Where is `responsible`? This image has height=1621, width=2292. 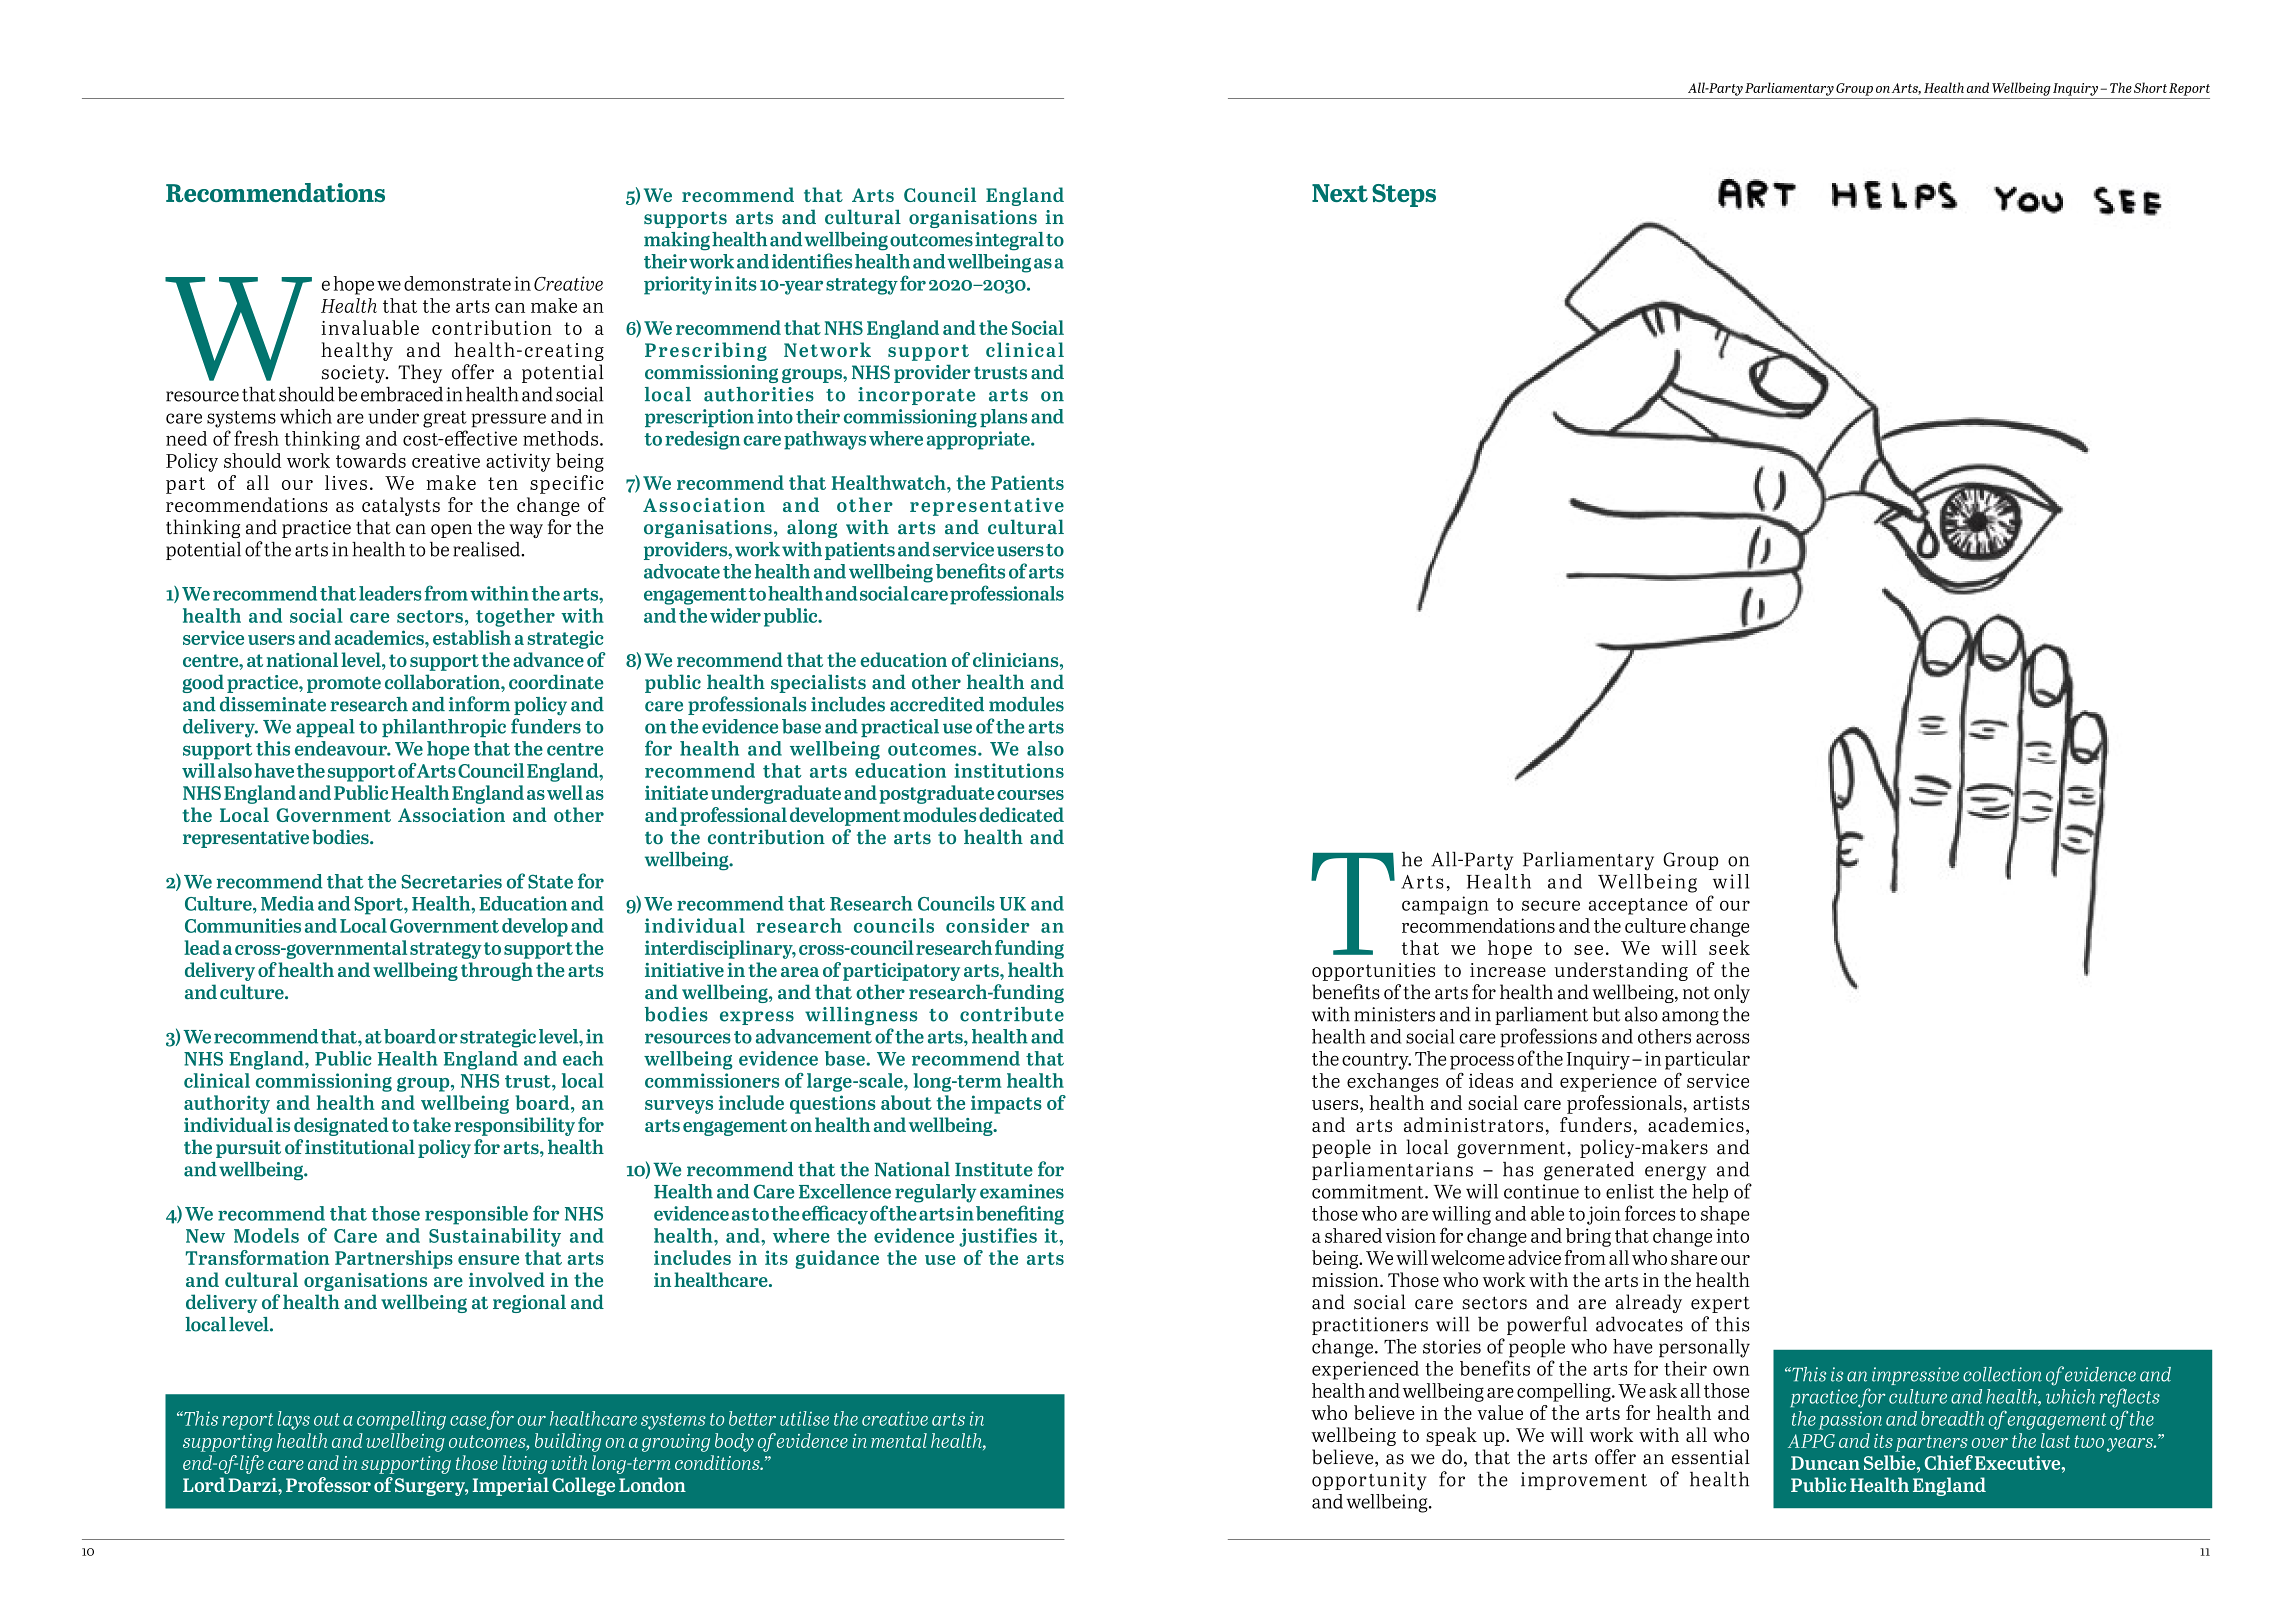 responsible is located at coordinates (476, 1215).
